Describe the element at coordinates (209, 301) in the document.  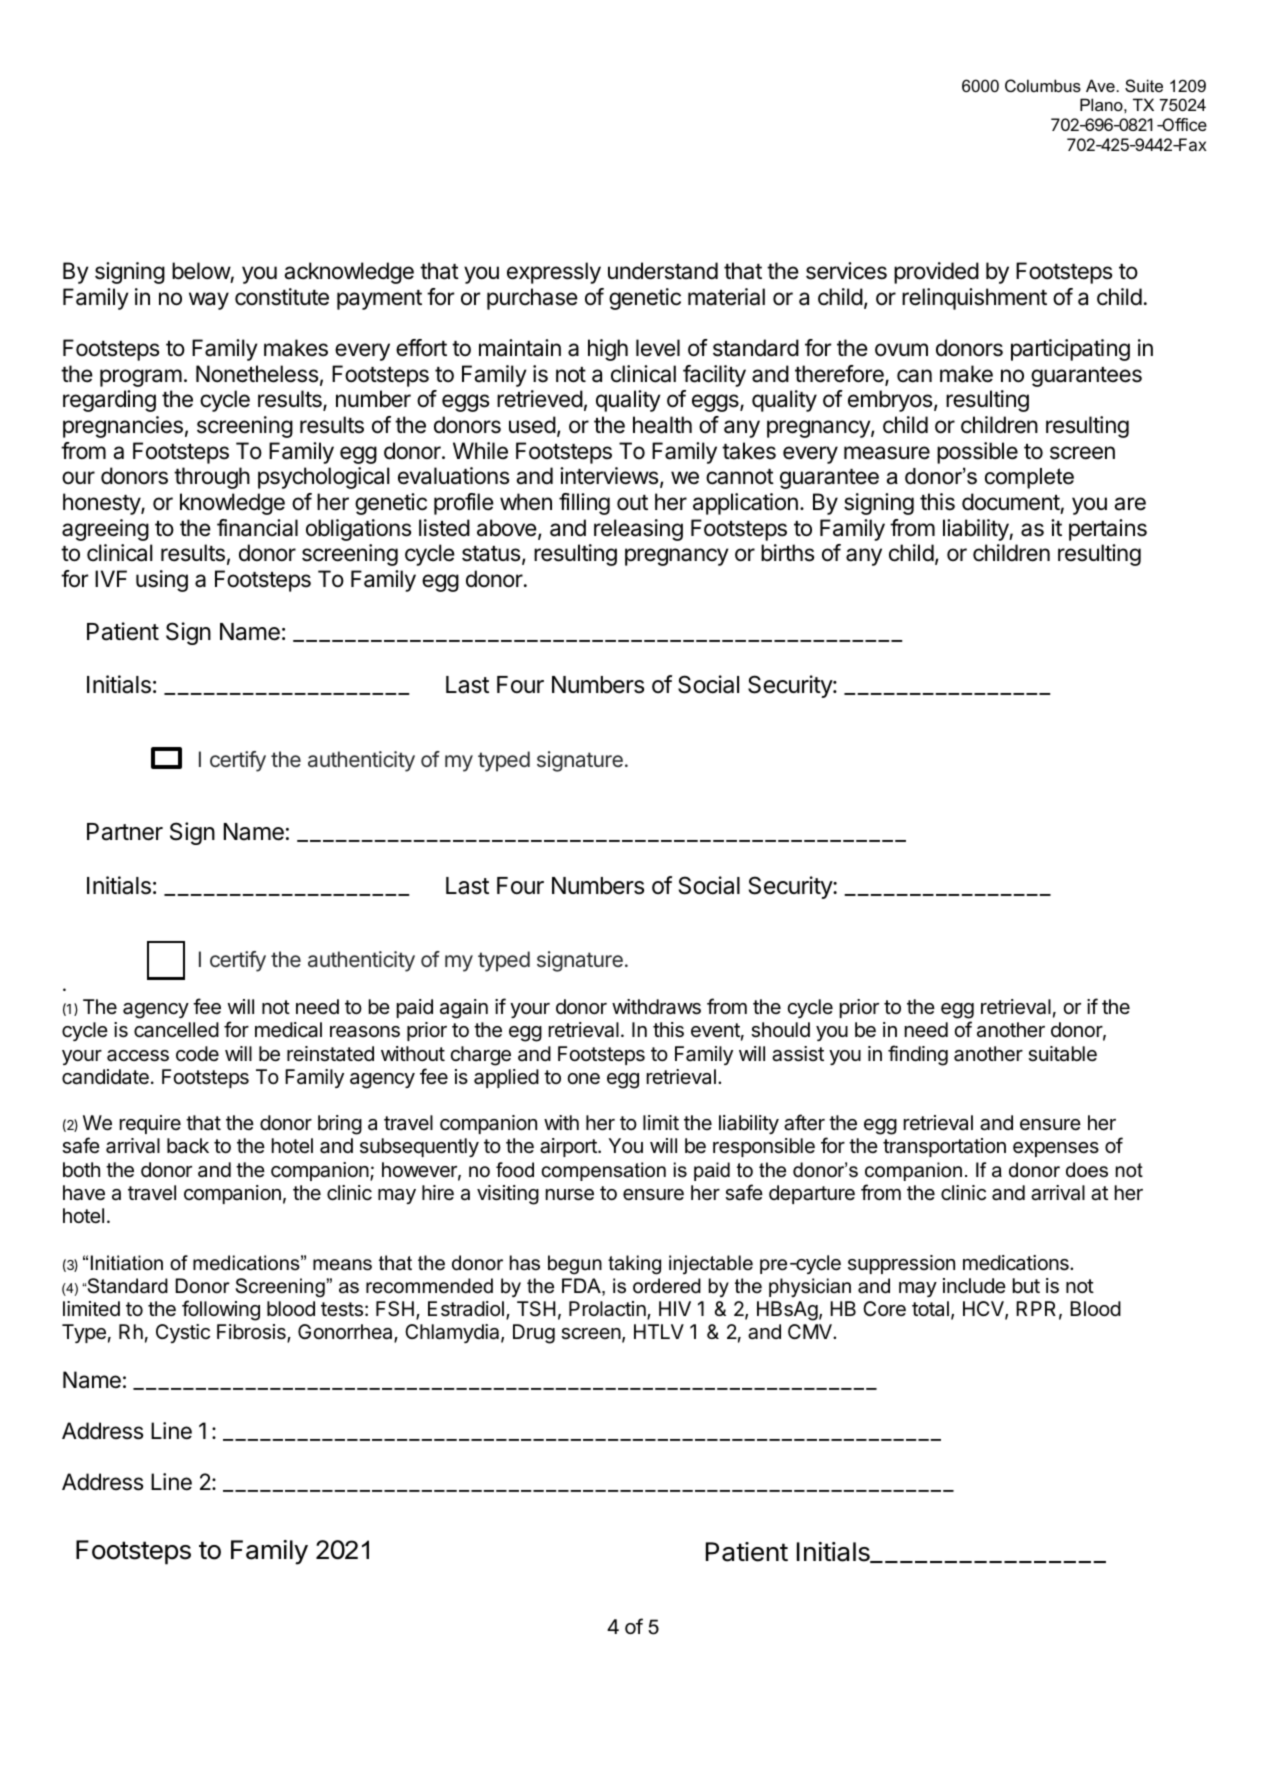
I see `way` at that location.
